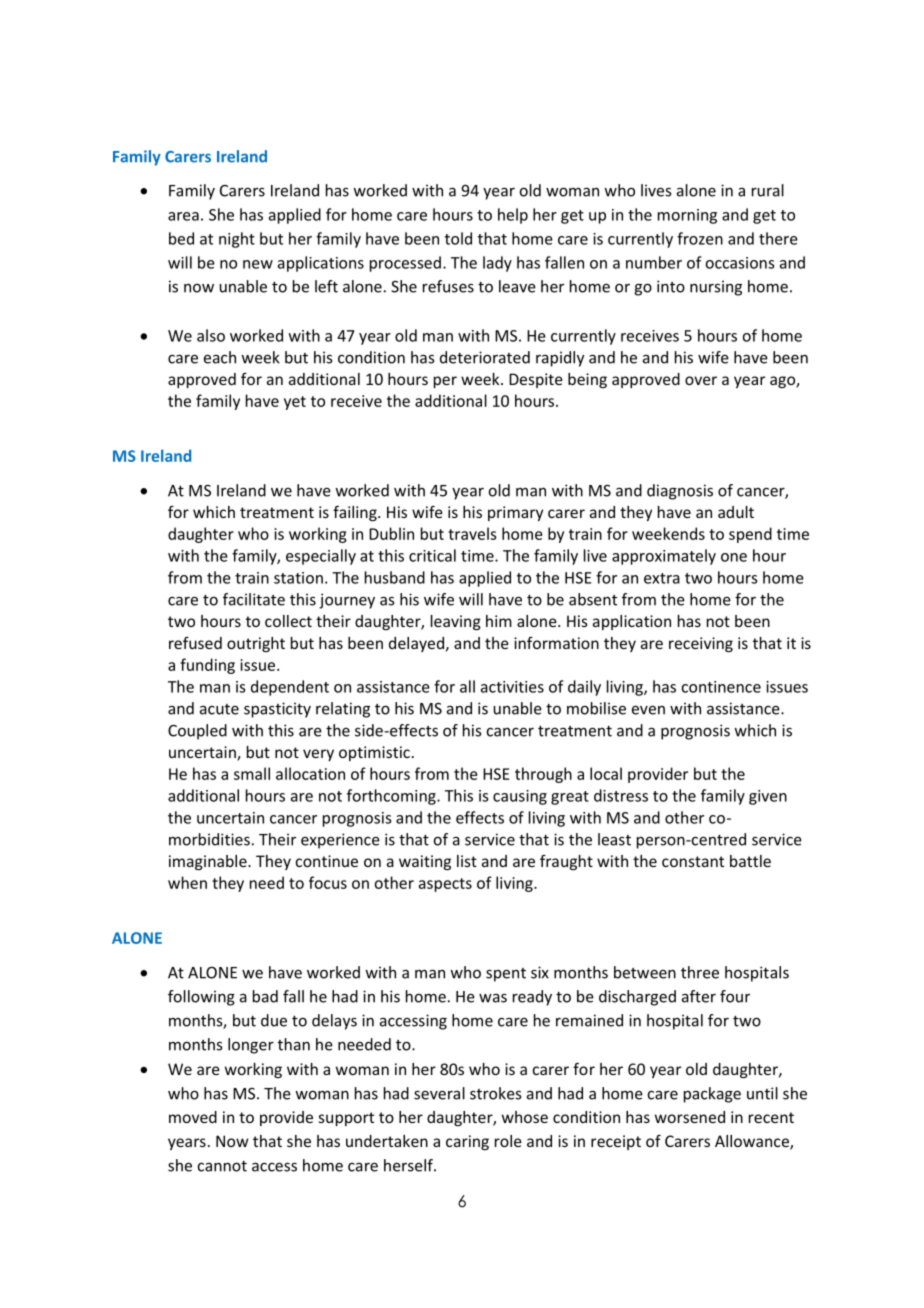  Describe the element at coordinates (458, 238) in the image. I see `told` at that location.
